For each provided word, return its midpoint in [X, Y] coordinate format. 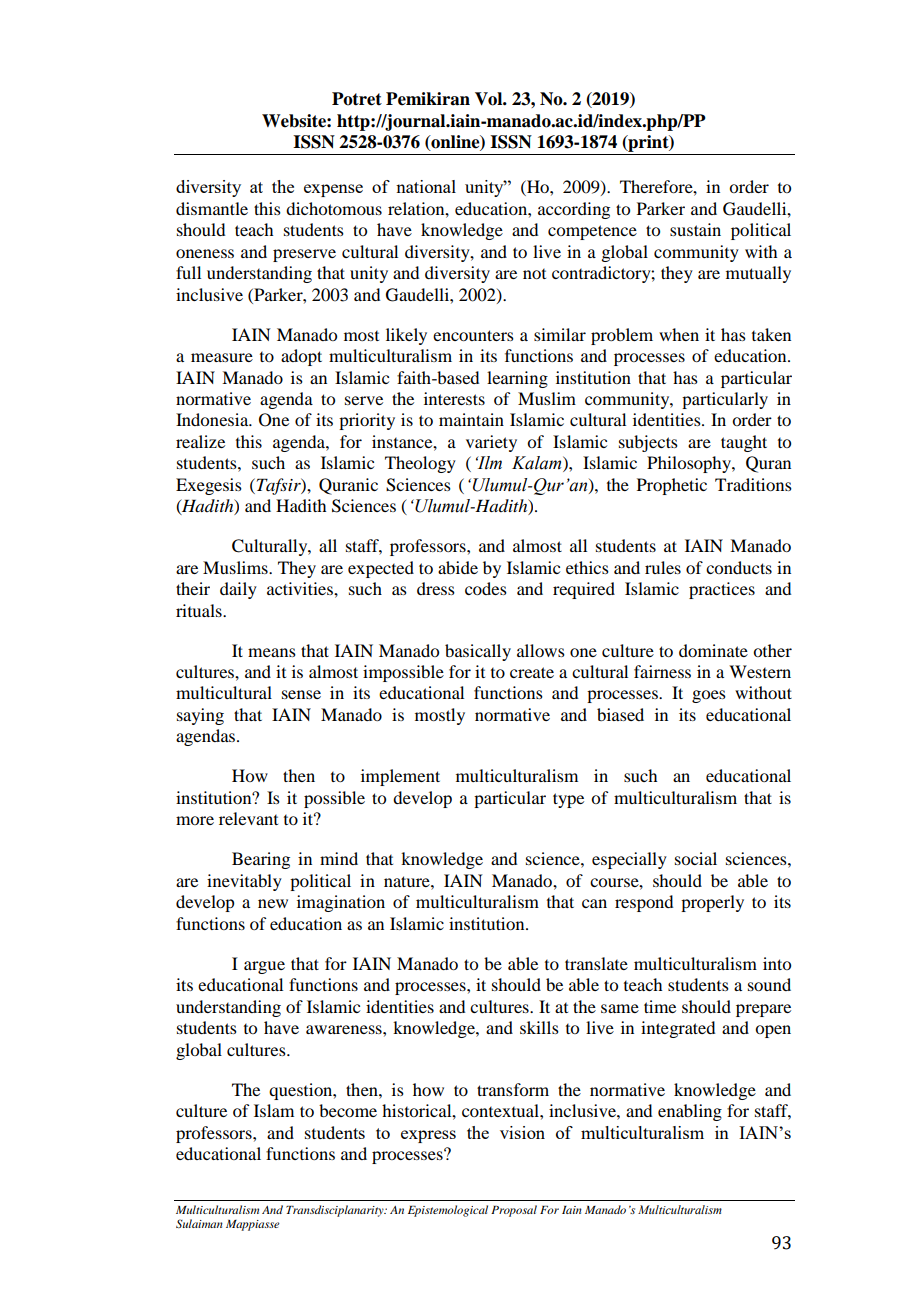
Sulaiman [199, 1223]
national [426, 186]
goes [709, 696]
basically [478, 652]
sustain [695, 229]
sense [301, 694]
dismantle [212, 208]
